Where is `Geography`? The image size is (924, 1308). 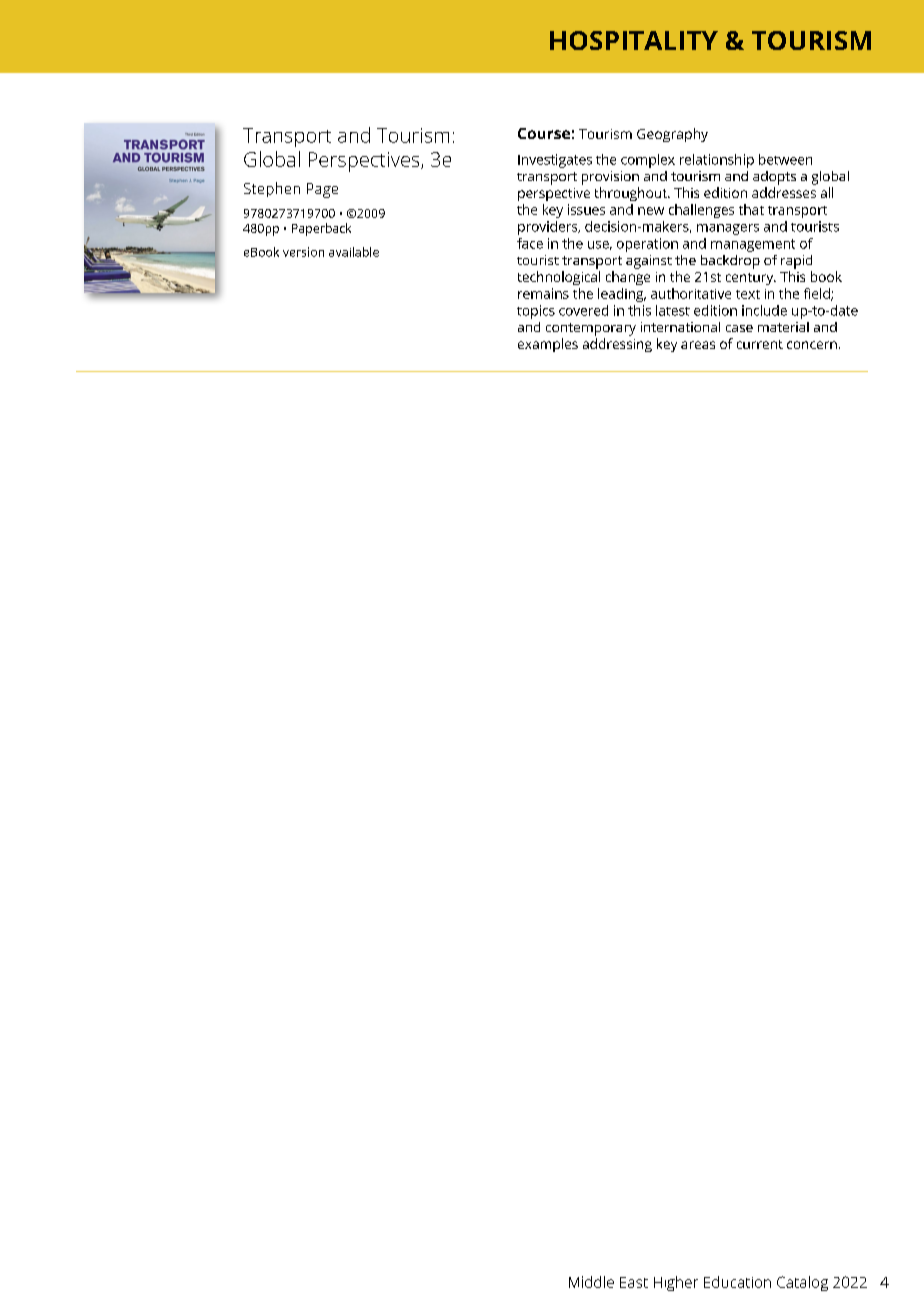
Geography is located at coordinates (672, 135).
